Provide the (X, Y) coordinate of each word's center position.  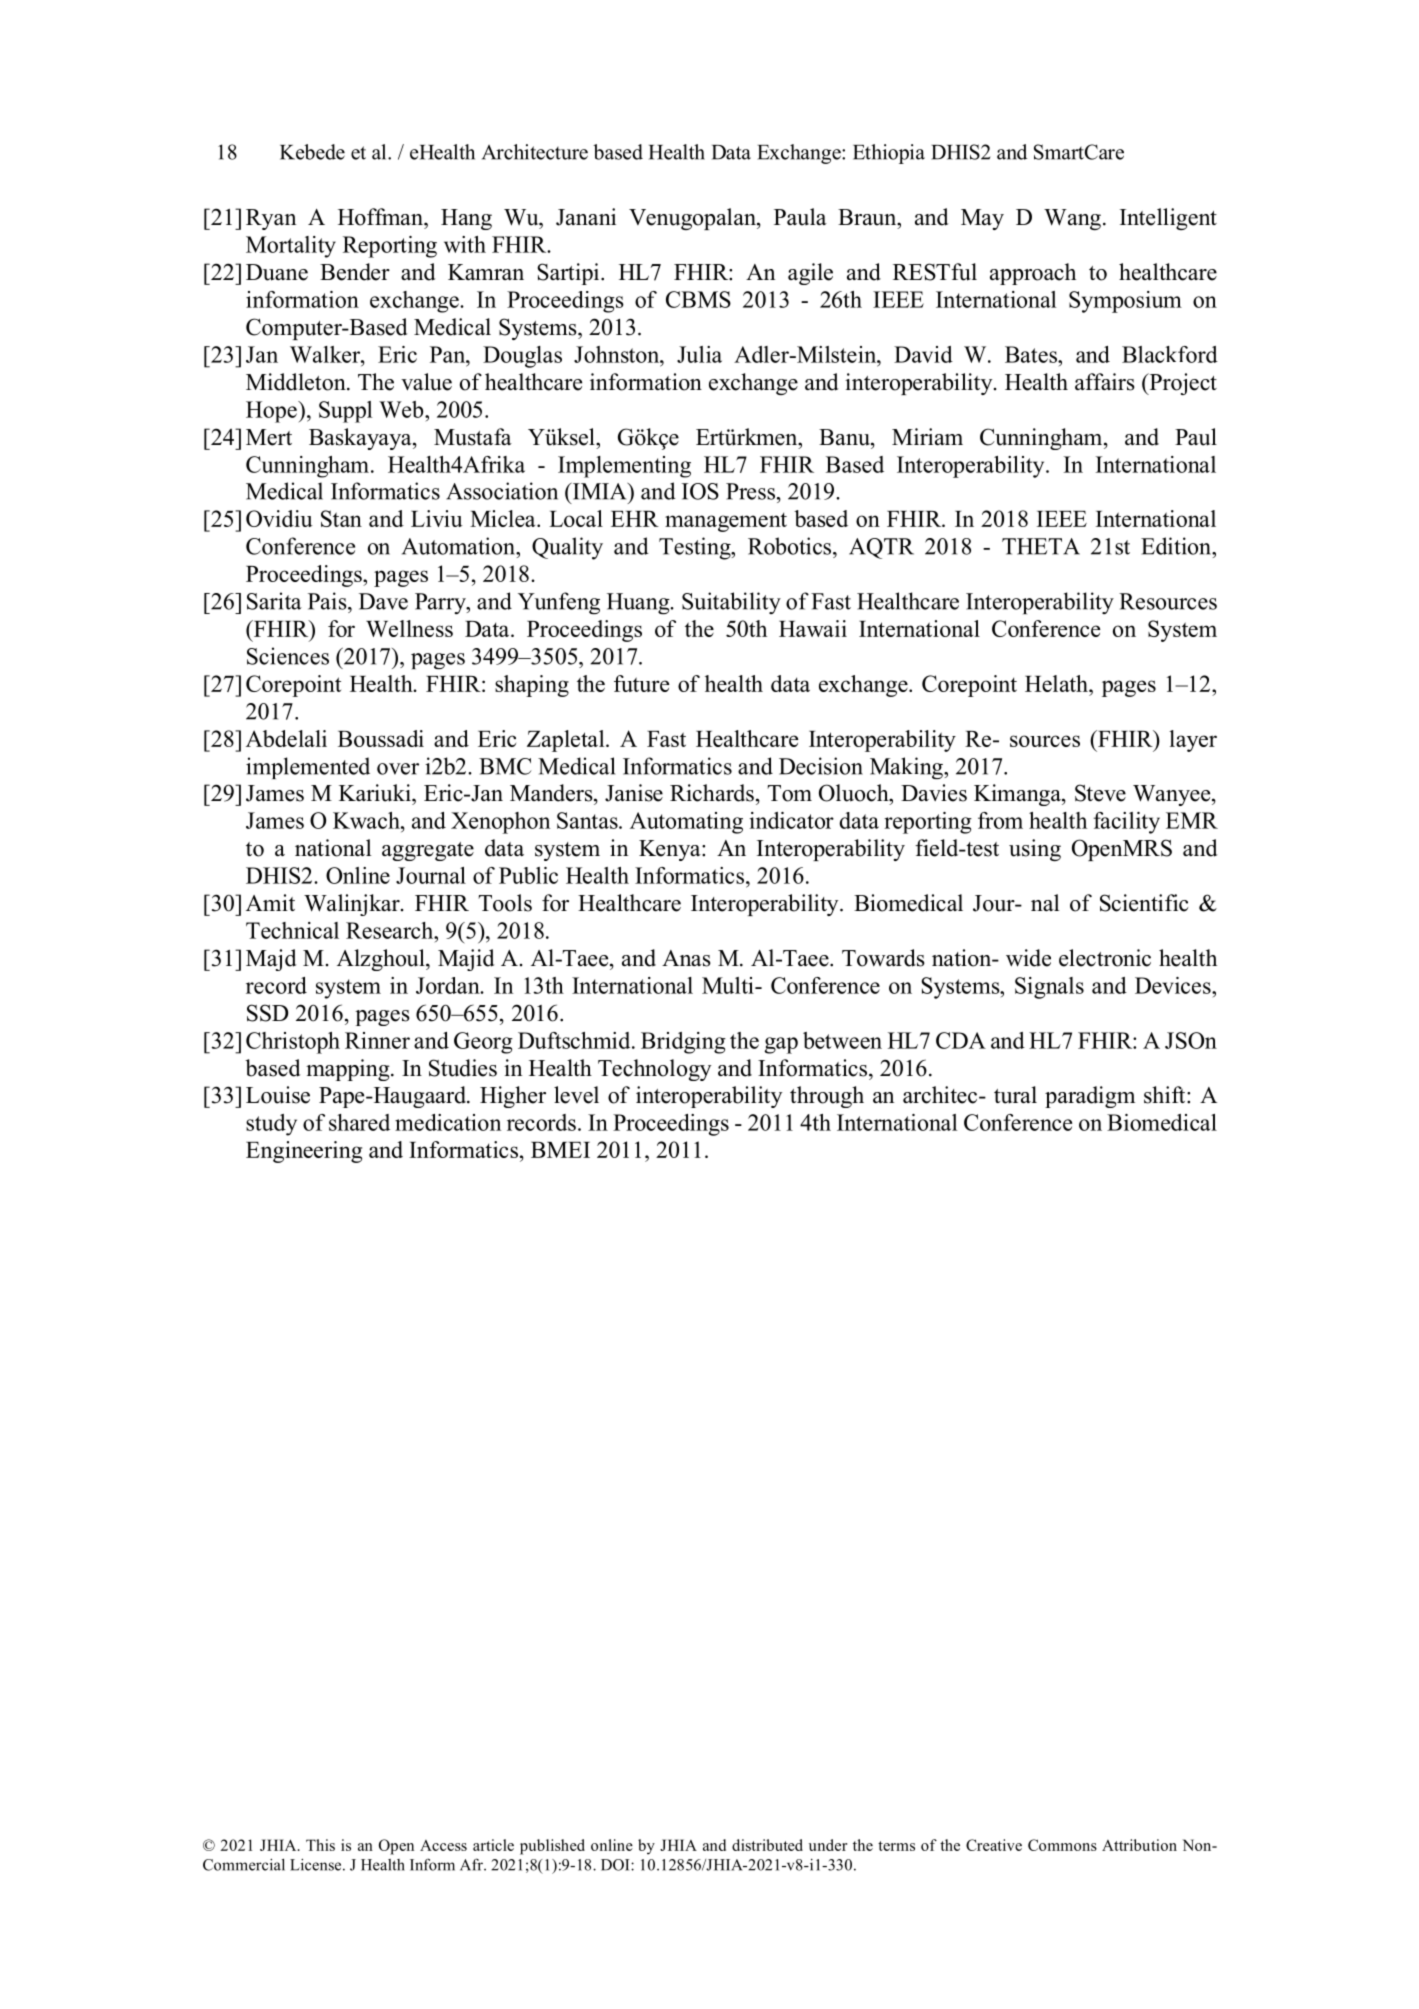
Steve (1100, 793)
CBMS (698, 299)
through (827, 1097)
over (398, 769)
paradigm (1090, 1097)
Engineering (304, 1152)
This (320, 1845)
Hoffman (381, 217)
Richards (712, 793)
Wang (1072, 219)
